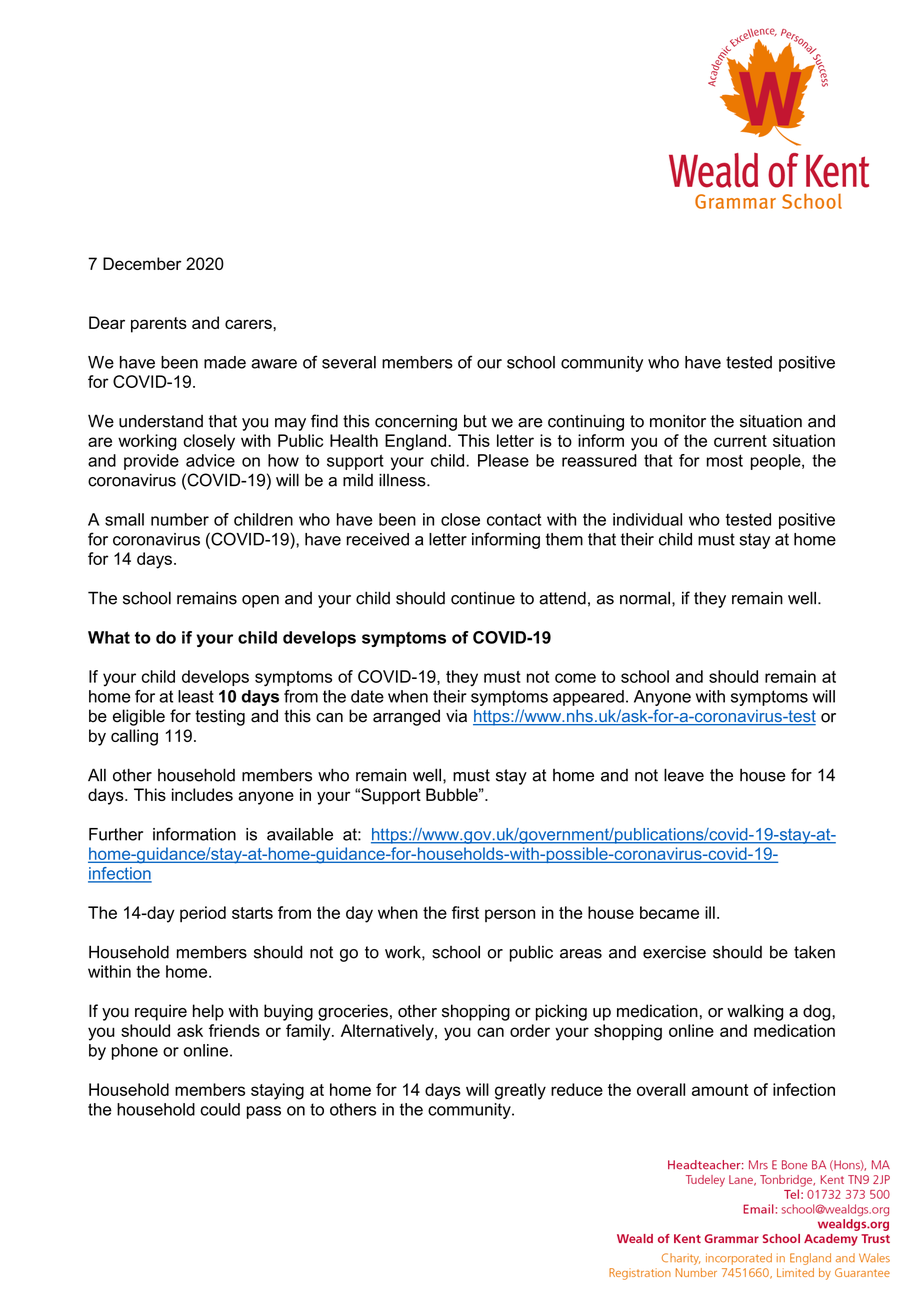 Image resolution: width=924 pixels, height=1309 pixels. I want to click on period, so click(203, 914).
